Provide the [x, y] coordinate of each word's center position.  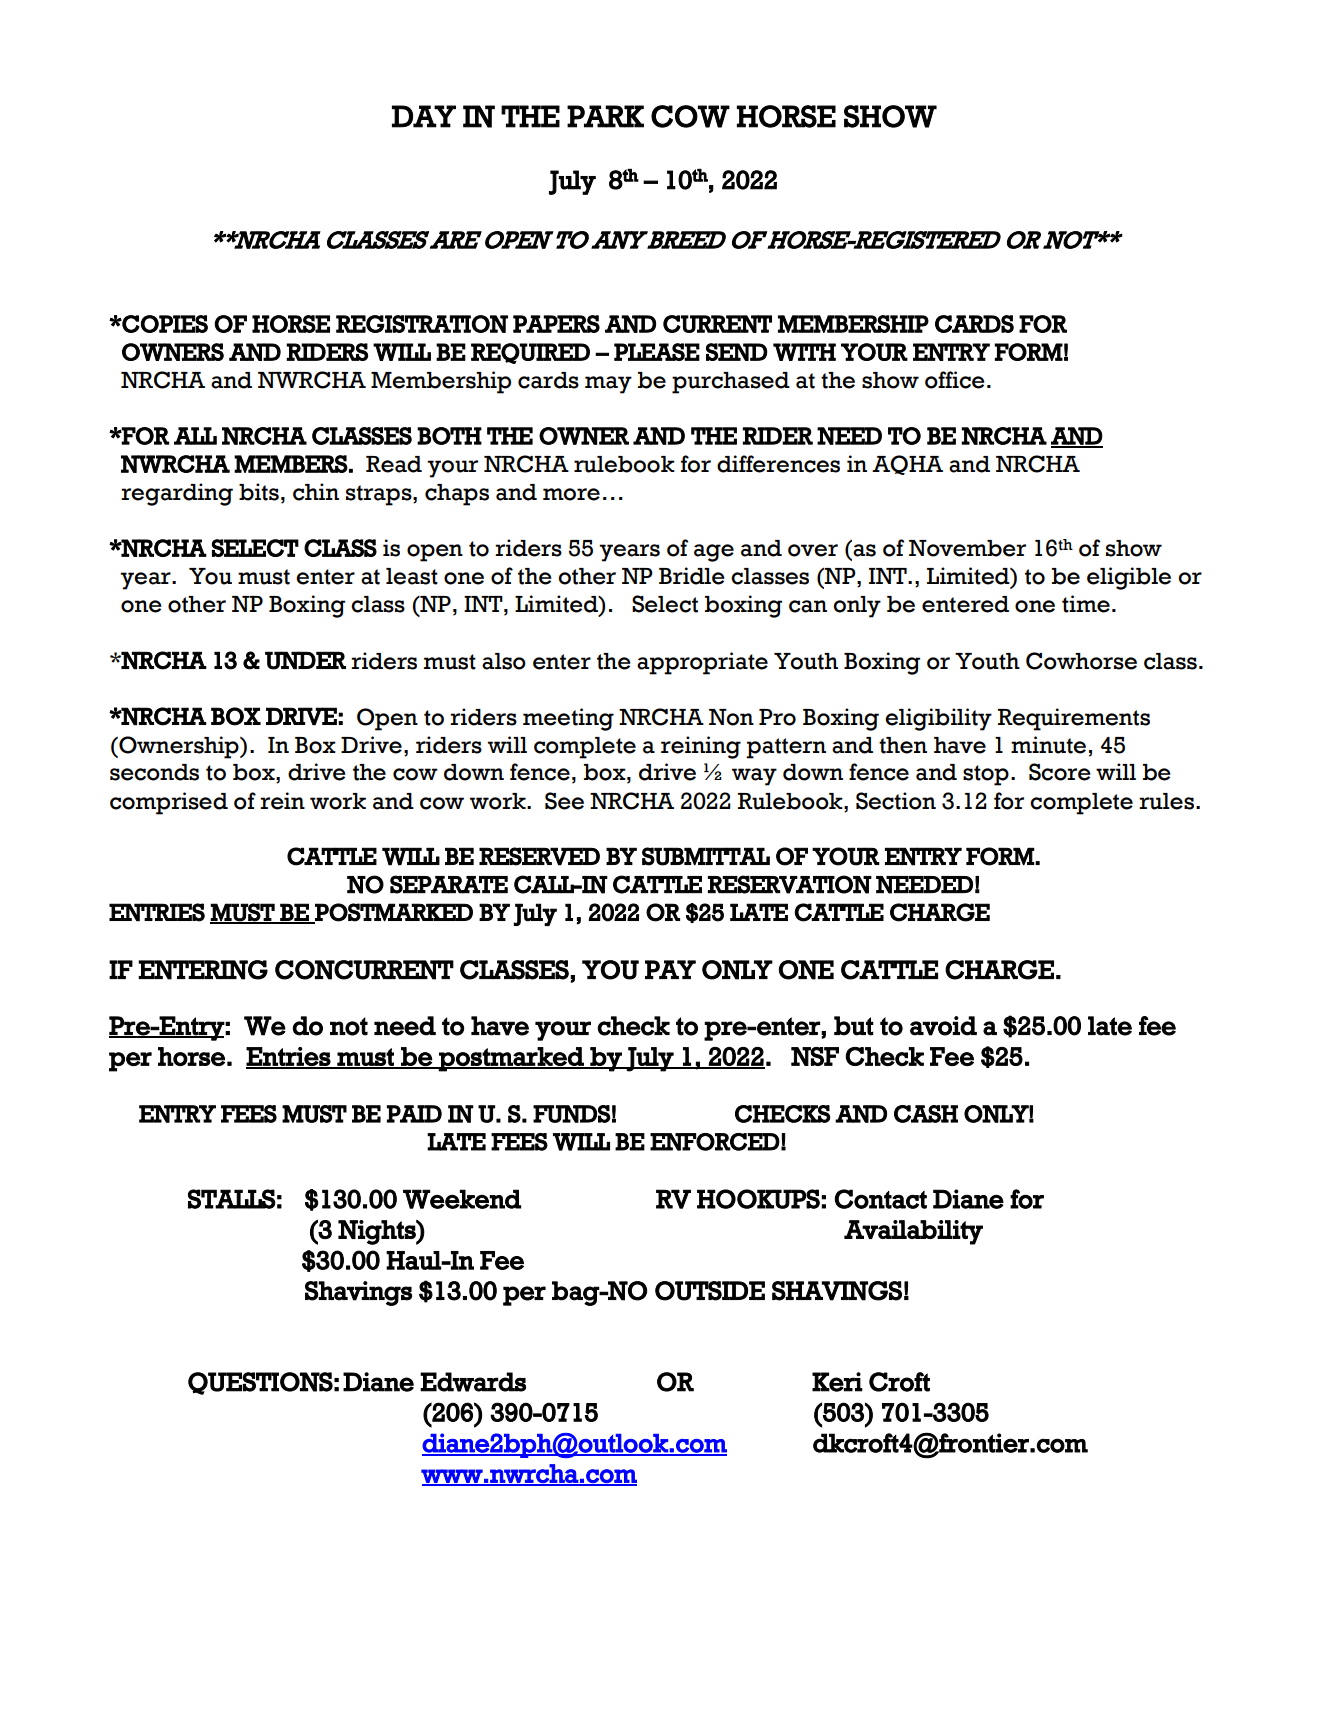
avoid [943, 1026]
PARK [605, 116]
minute [1048, 745]
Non [731, 717]
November [967, 548]
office [955, 380]
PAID [414, 1114]
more [571, 494]
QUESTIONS [260, 1383]
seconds [154, 772]
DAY [424, 116]
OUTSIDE [710, 1291]
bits [259, 492]
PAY [670, 969]
